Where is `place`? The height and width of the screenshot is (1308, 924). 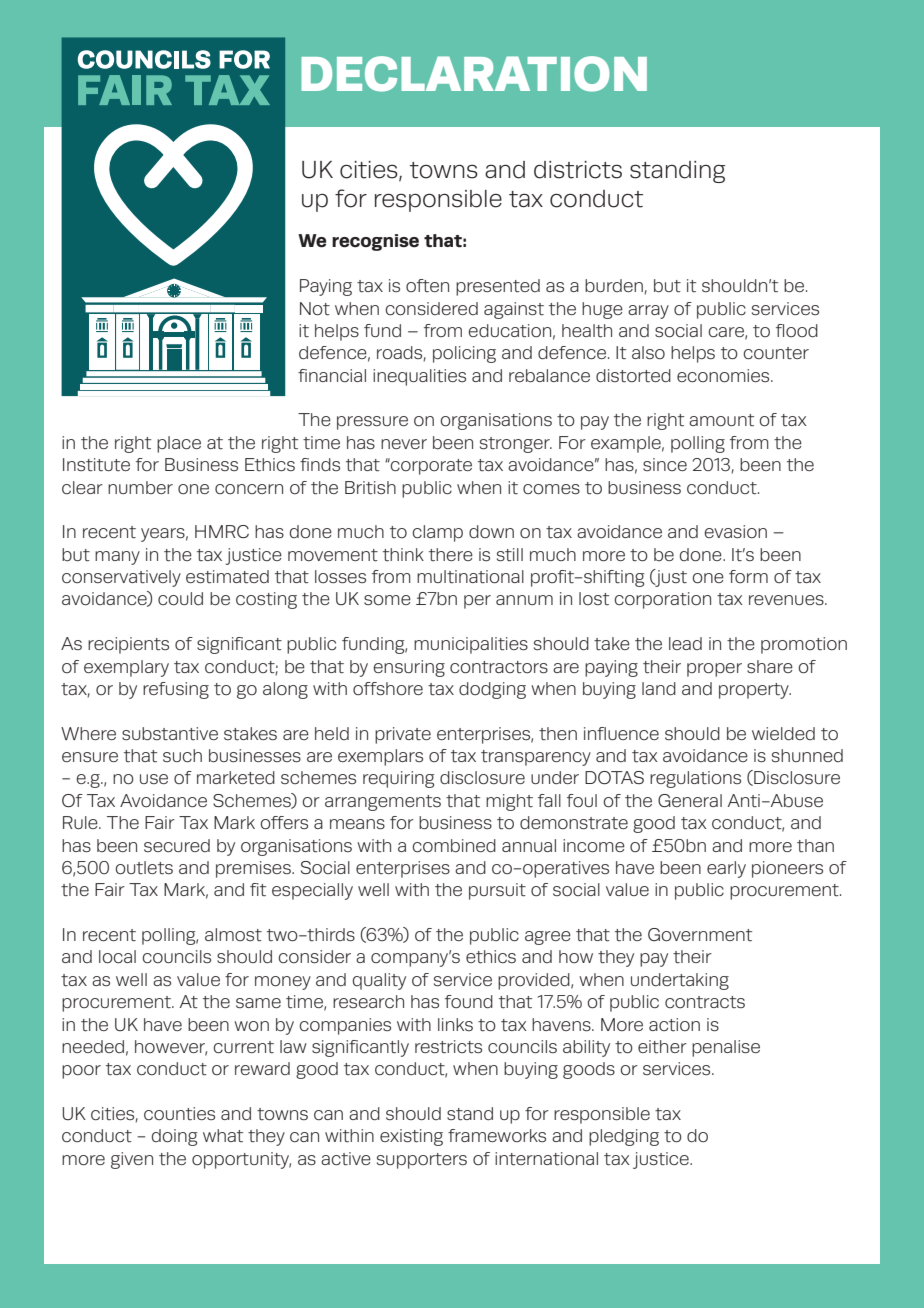 place is located at coordinates (179, 444).
